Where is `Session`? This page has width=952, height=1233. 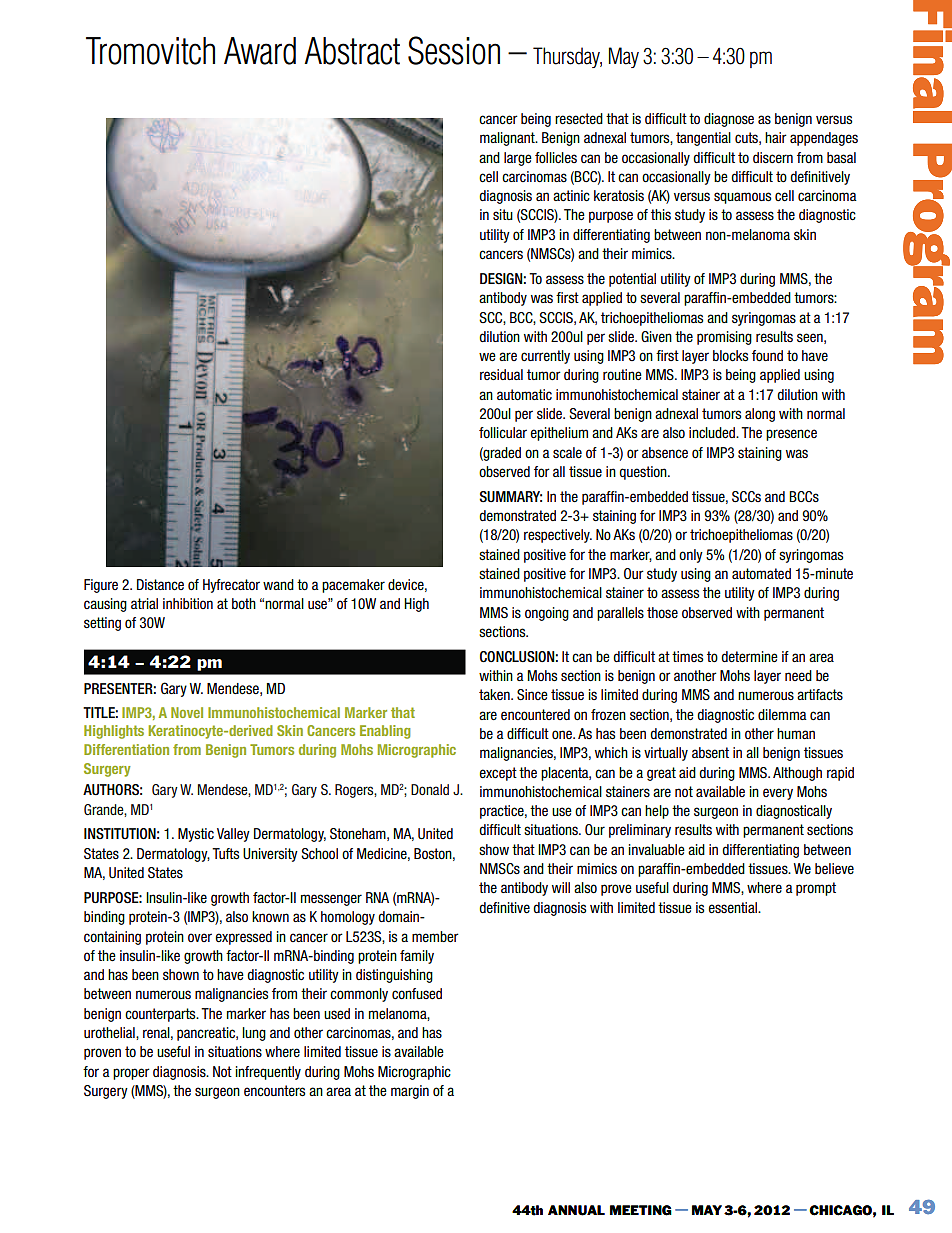
Session is located at coordinates (454, 50).
